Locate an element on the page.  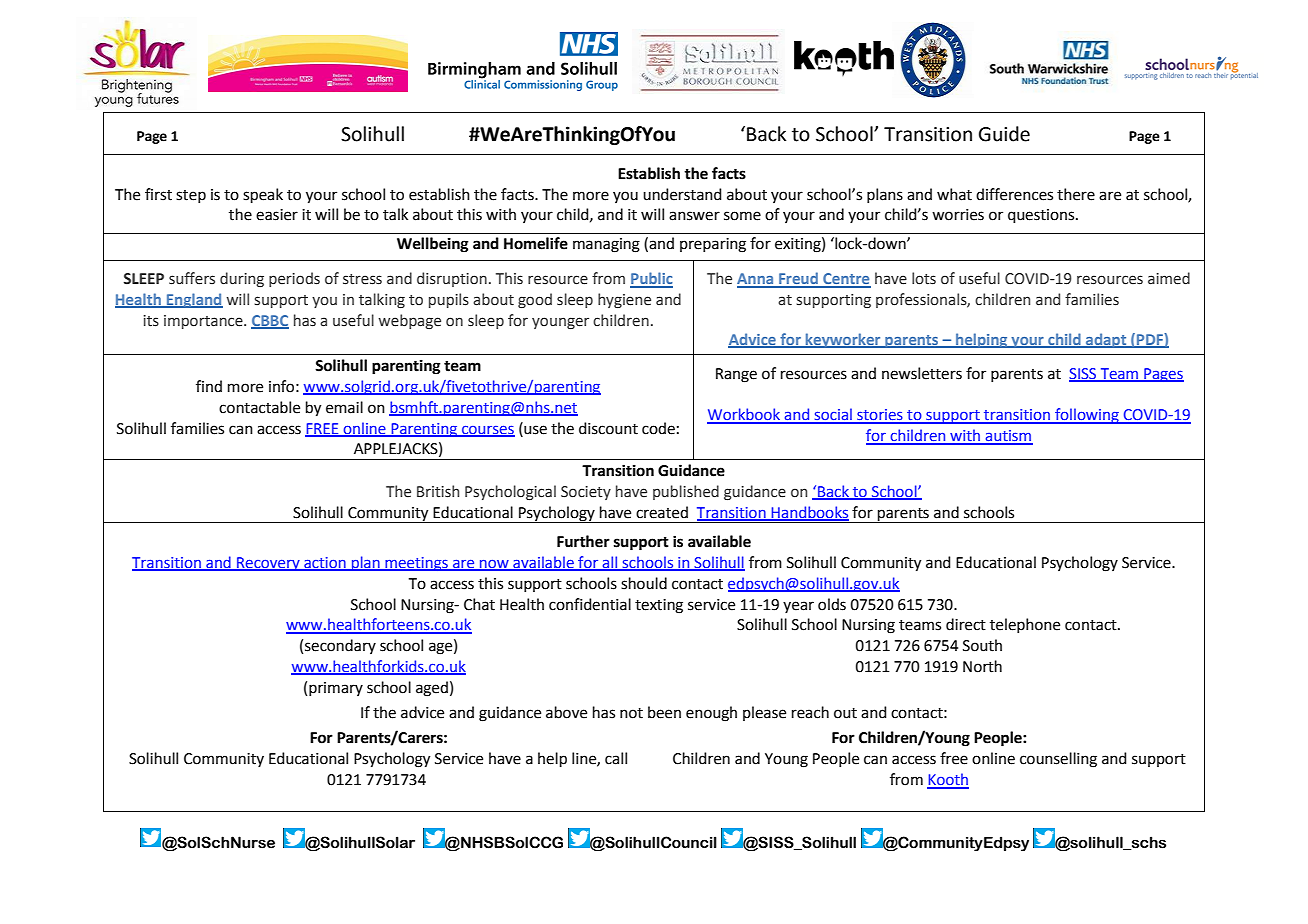
understand is located at coordinates (682, 194).
